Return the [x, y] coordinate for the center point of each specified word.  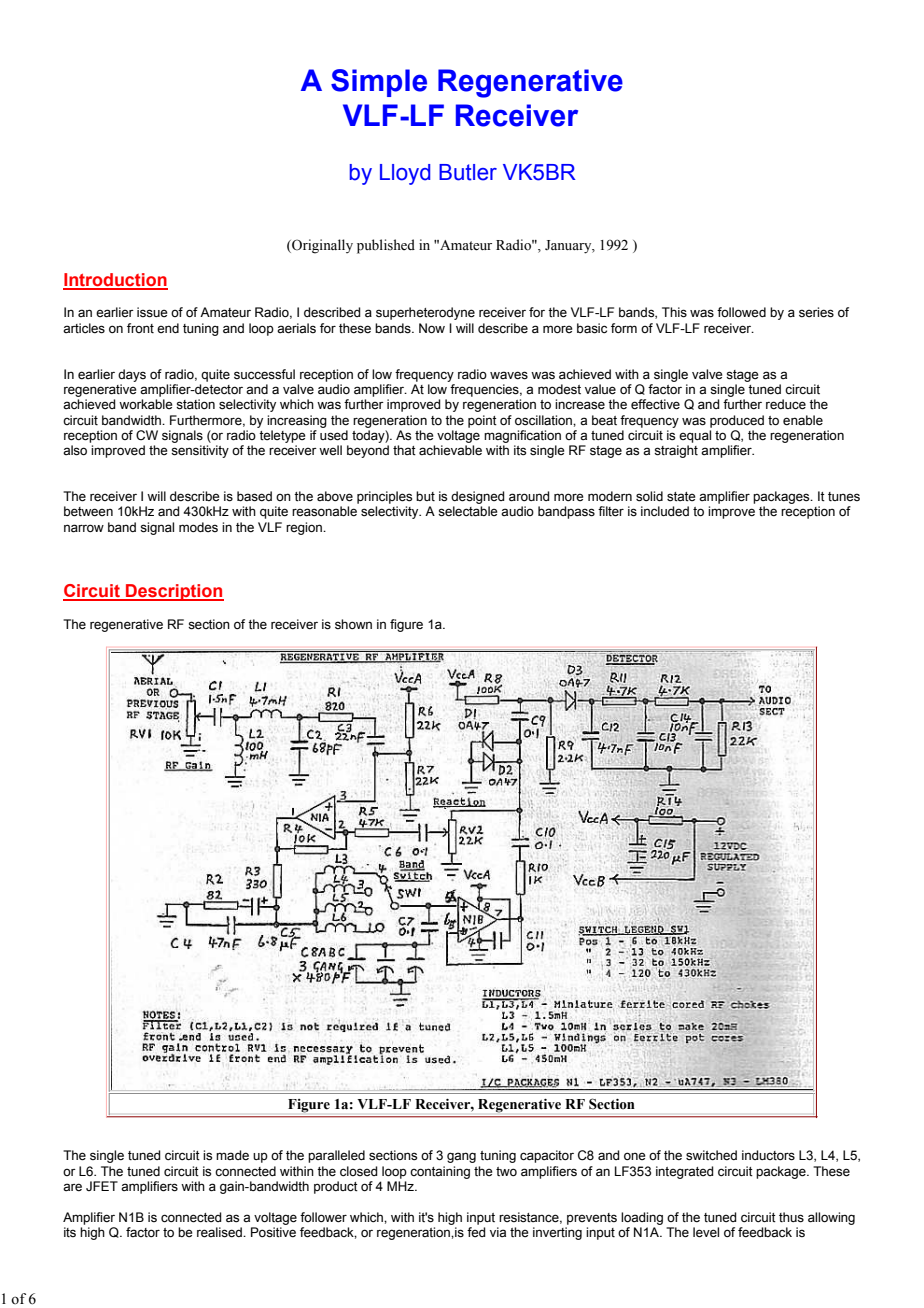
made [232, 1155]
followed [741, 312]
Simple [379, 83]
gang [461, 1157]
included [665, 511]
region [305, 528]
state [681, 497]
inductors [768, 1155]
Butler [468, 172]
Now [432, 328]
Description [174, 592]
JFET [102, 1186]
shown [353, 624]
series [816, 312]
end [168, 328]
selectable [467, 511]
